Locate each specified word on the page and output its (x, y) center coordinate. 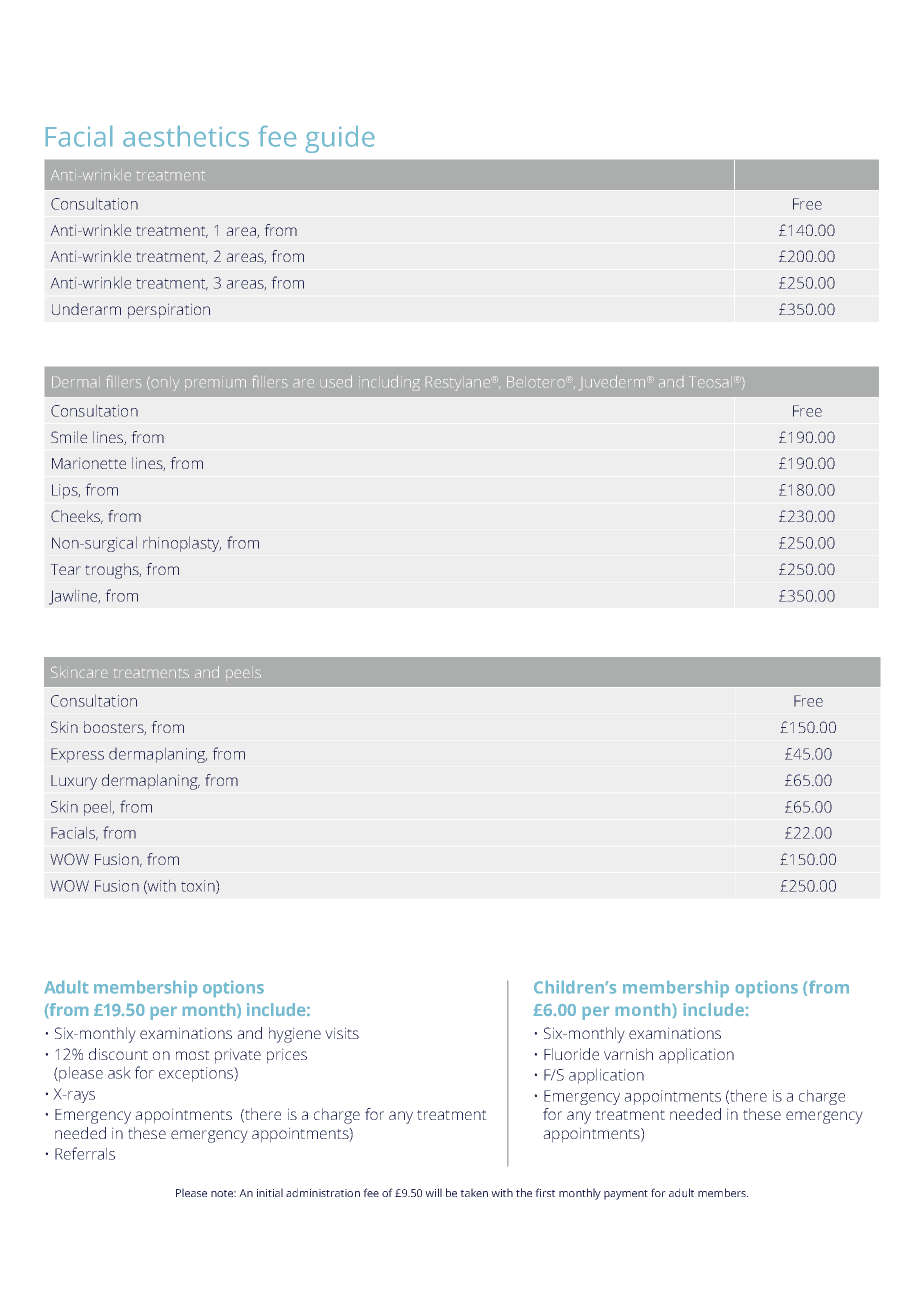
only (164, 385)
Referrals (85, 1153)
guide (340, 139)
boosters (115, 728)
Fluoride (571, 1054)
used (336, 381)
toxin (199, 887)
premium (215, 383)
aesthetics (186, 136)
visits (342, 1033)
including (389, 383)
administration (323, 1192)
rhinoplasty (182, 544)
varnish (628, 1054)
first (545, 1192)
